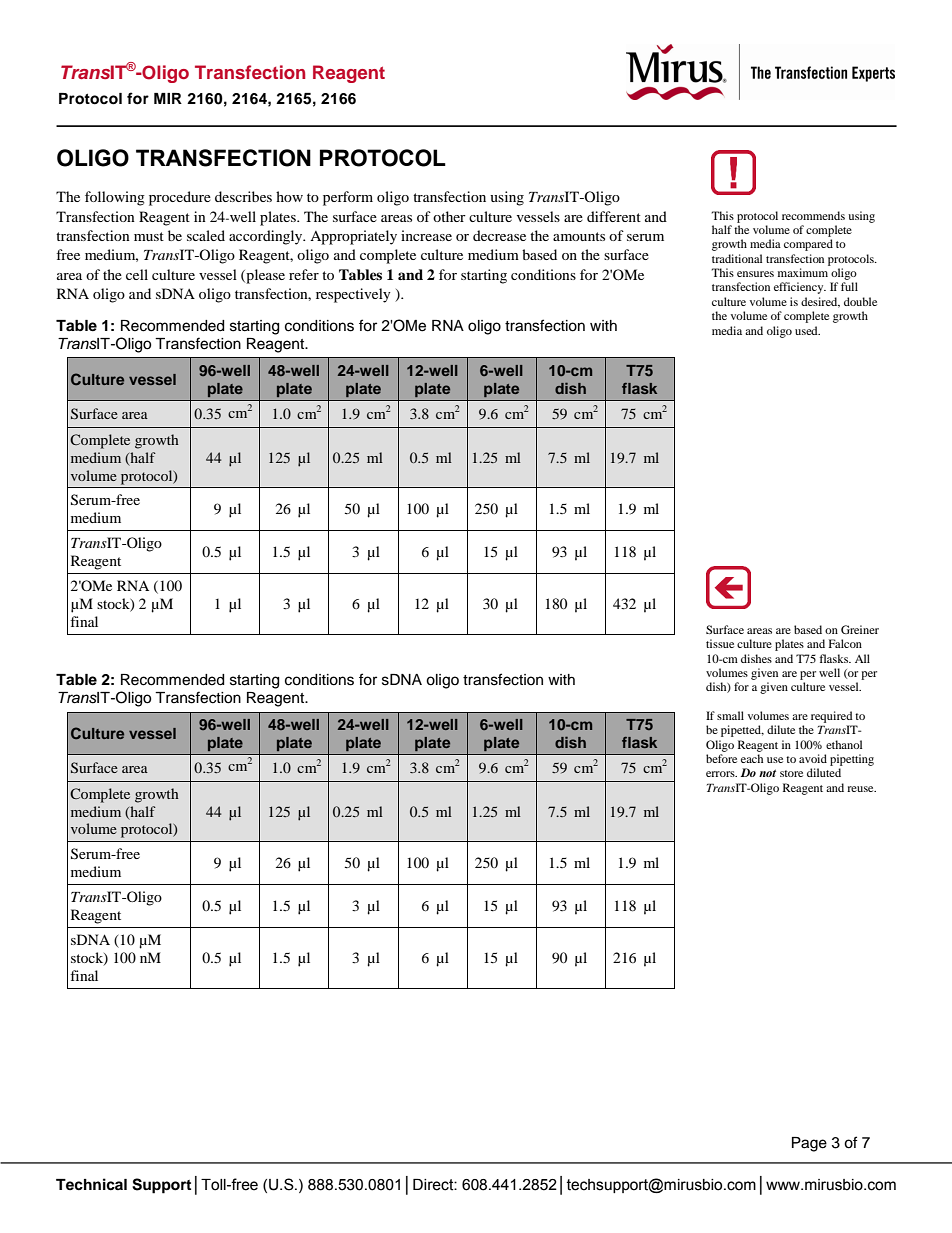 The width and height of the page is (952, 1233). I want to click on Greiner, so click(860, 629).
